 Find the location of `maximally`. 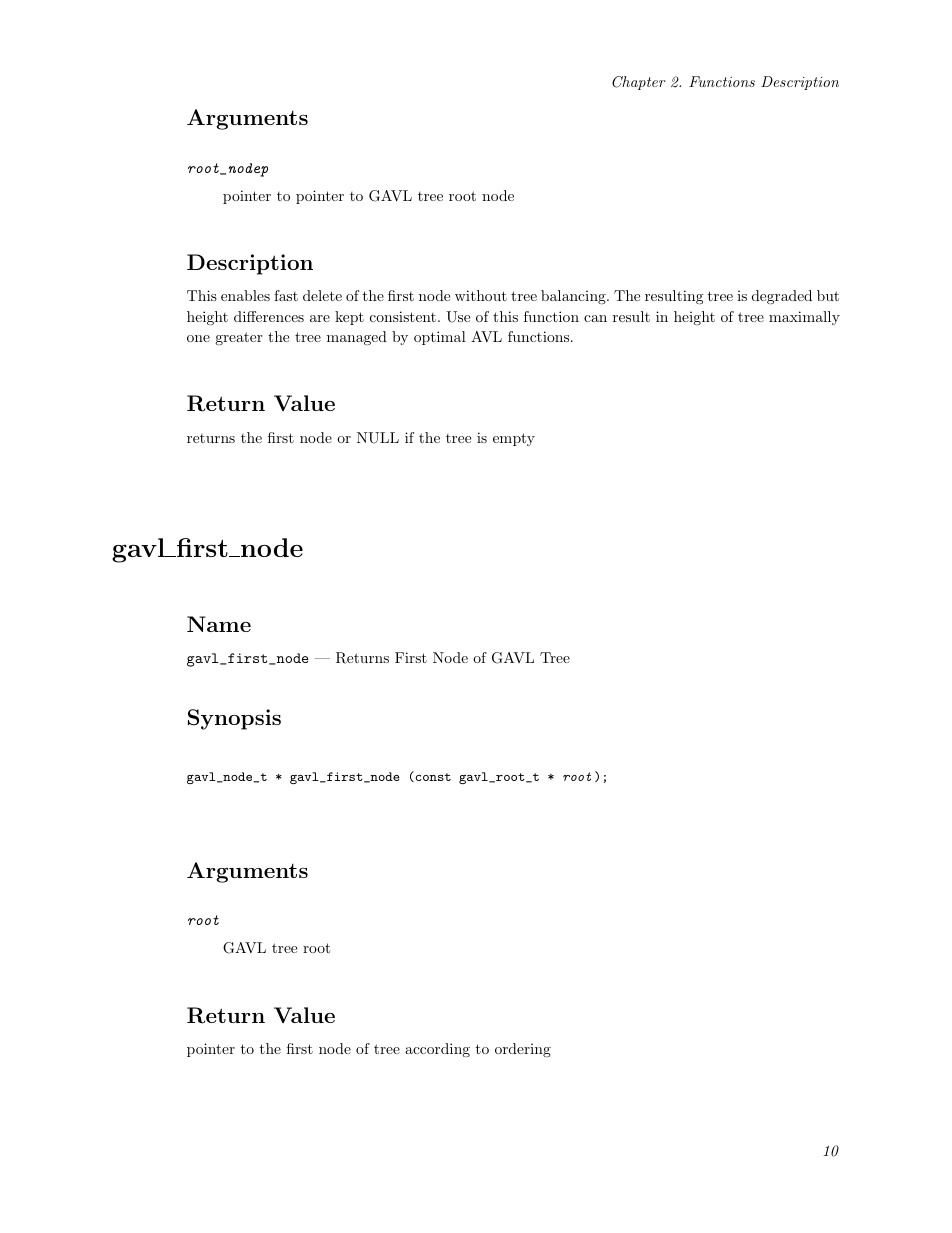

maximally is located at coordinates (804, 318).
